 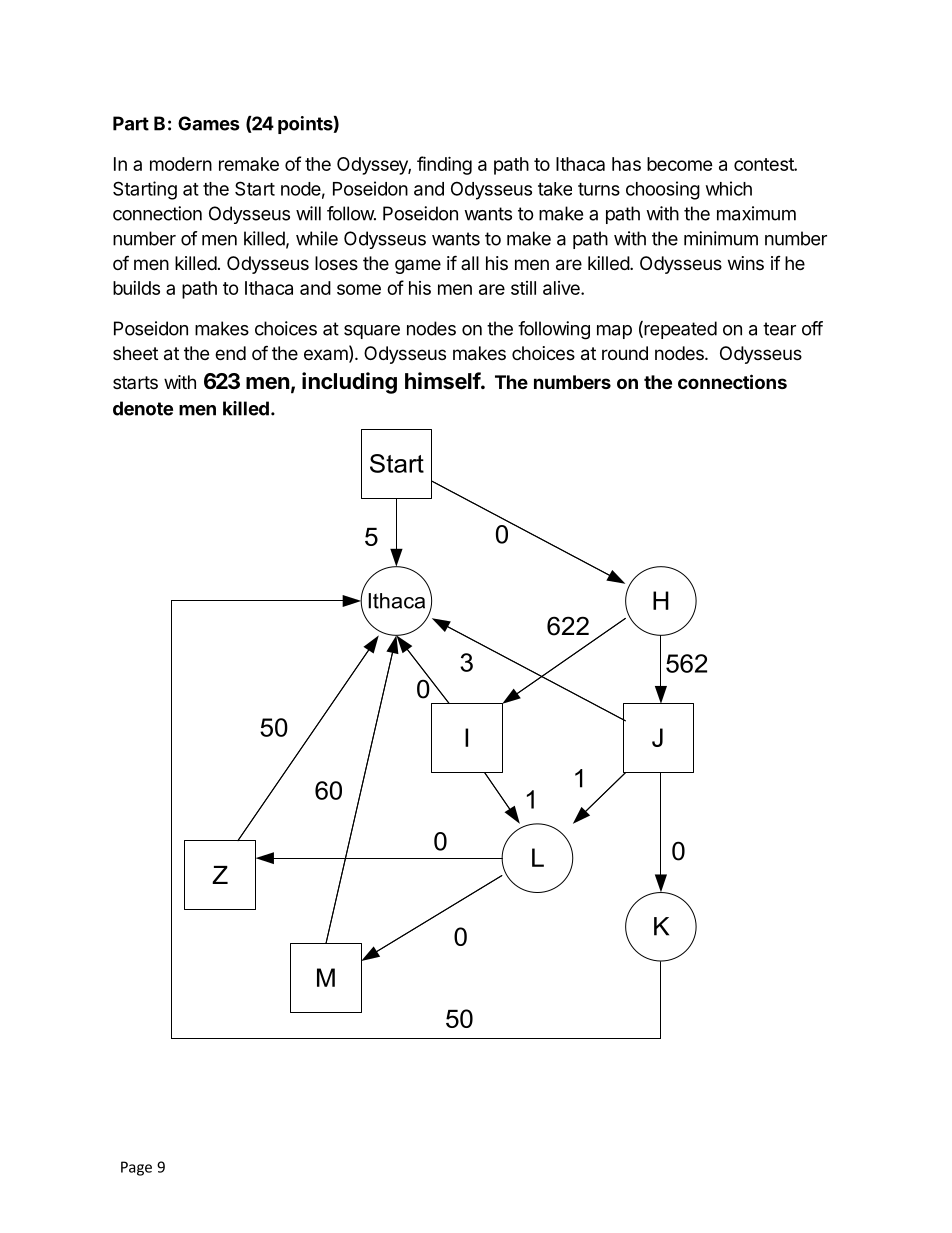 What do you see at coordinates (779, 329) in the document?
I see `tear` at bounding box center [779, 329].
